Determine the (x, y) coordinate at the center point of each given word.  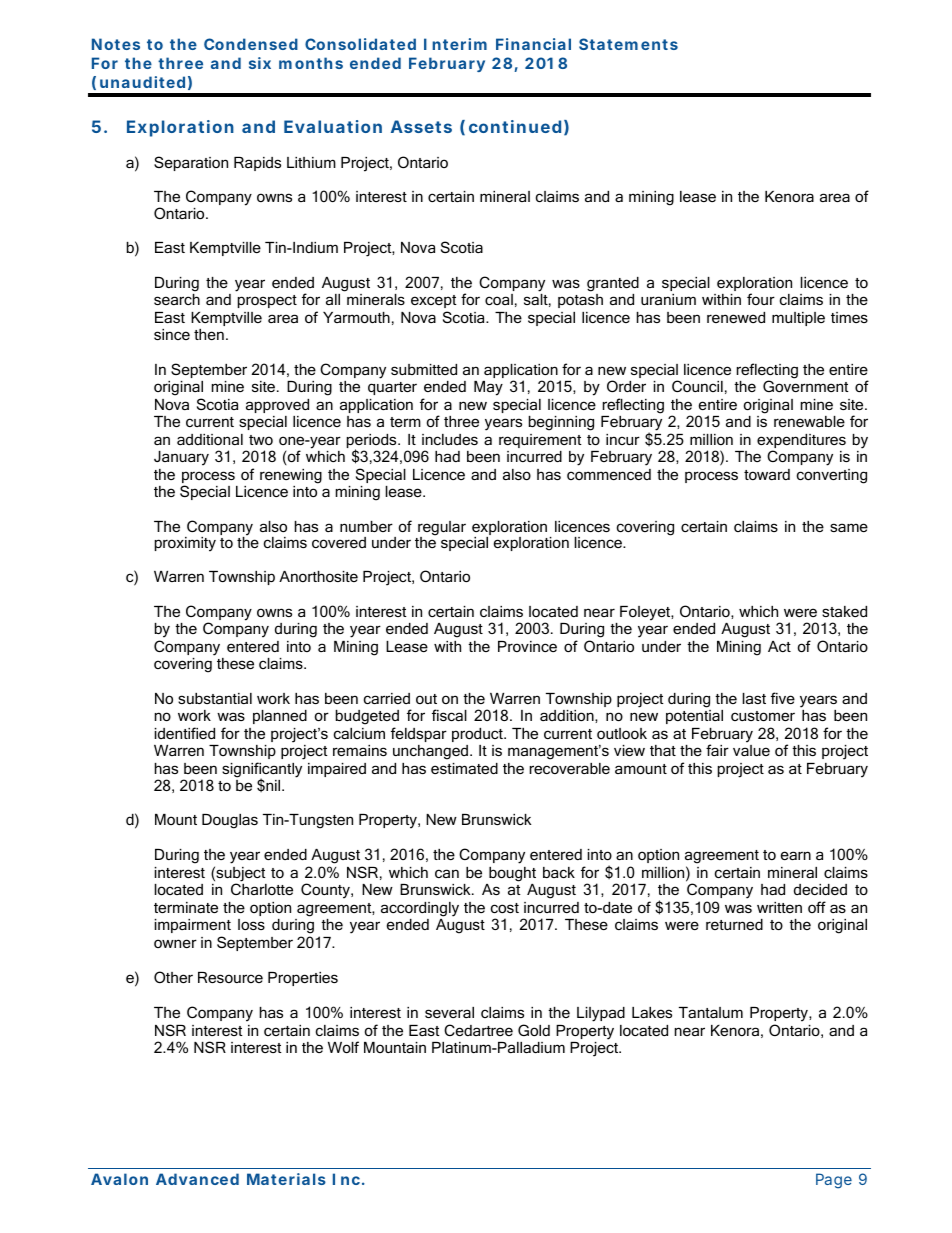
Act (779, 646)
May (488, 388)
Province (527, 646)
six (260, 63)
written (779, 907)
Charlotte (262, 889)
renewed (736, 317)
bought (512, 874)
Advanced (197, 1179)
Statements (628, 44)
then (209, 334)
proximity (185, 544)
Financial (533, 44)
